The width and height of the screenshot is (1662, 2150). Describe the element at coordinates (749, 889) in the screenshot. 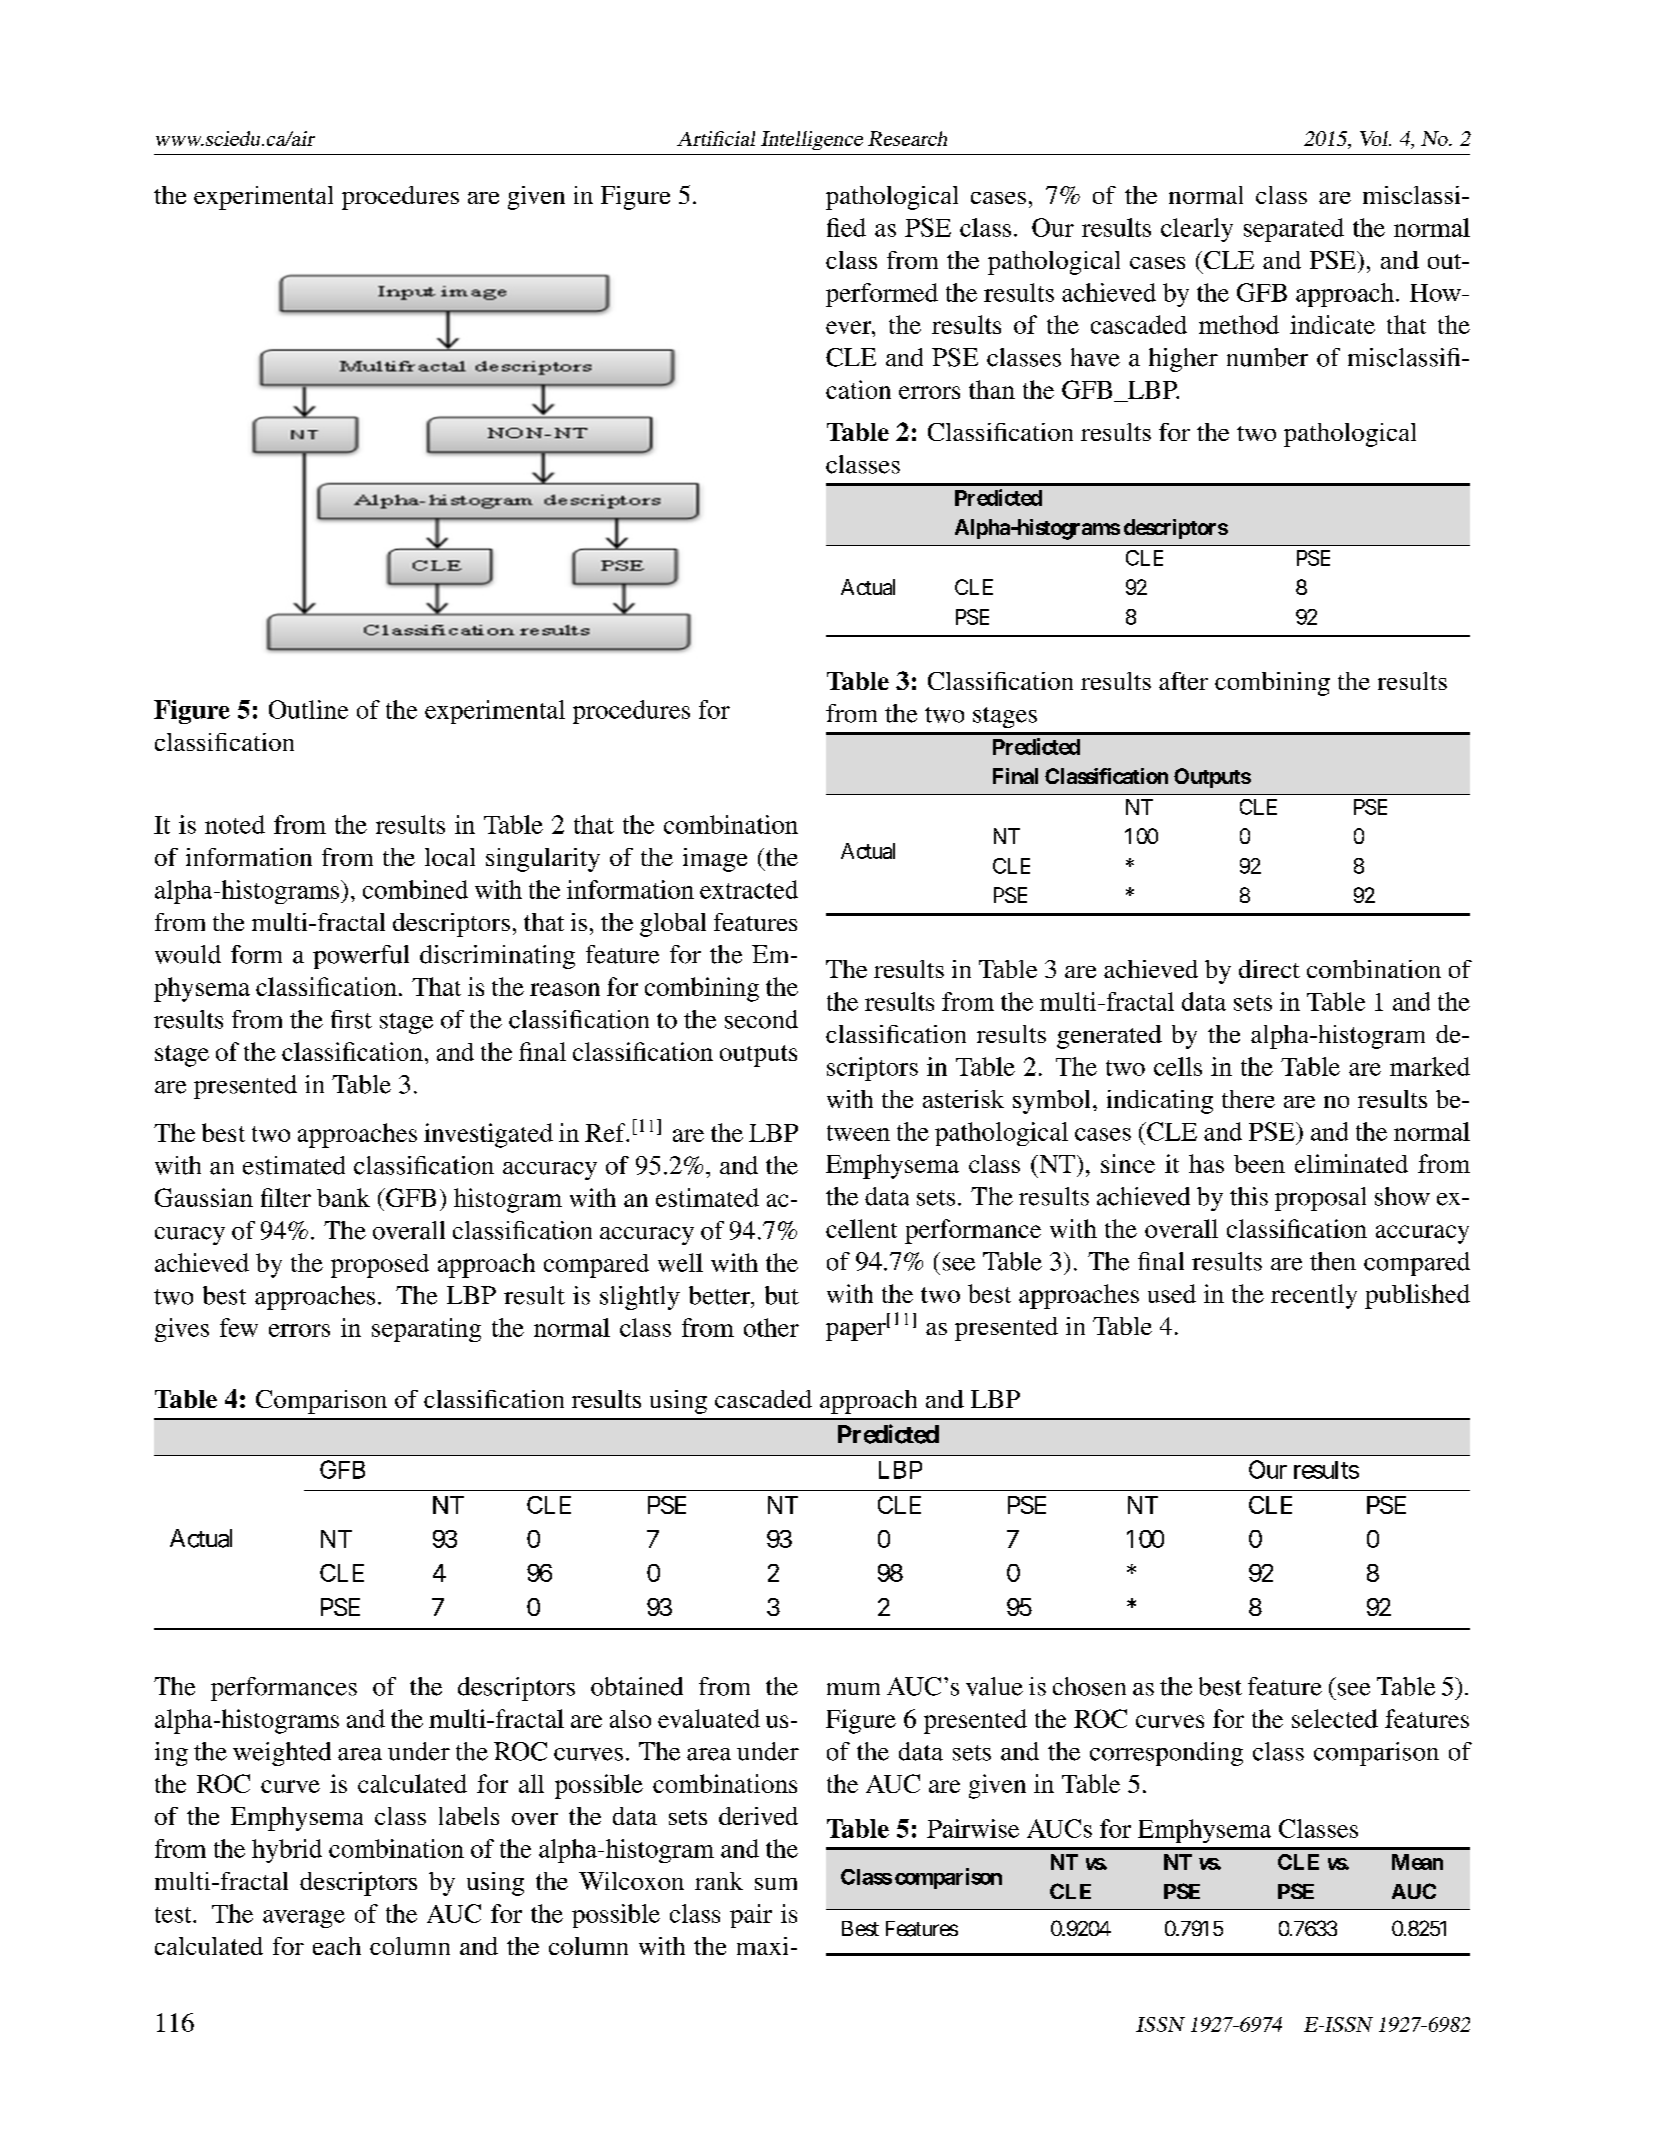

I see `extracted` at that location.
